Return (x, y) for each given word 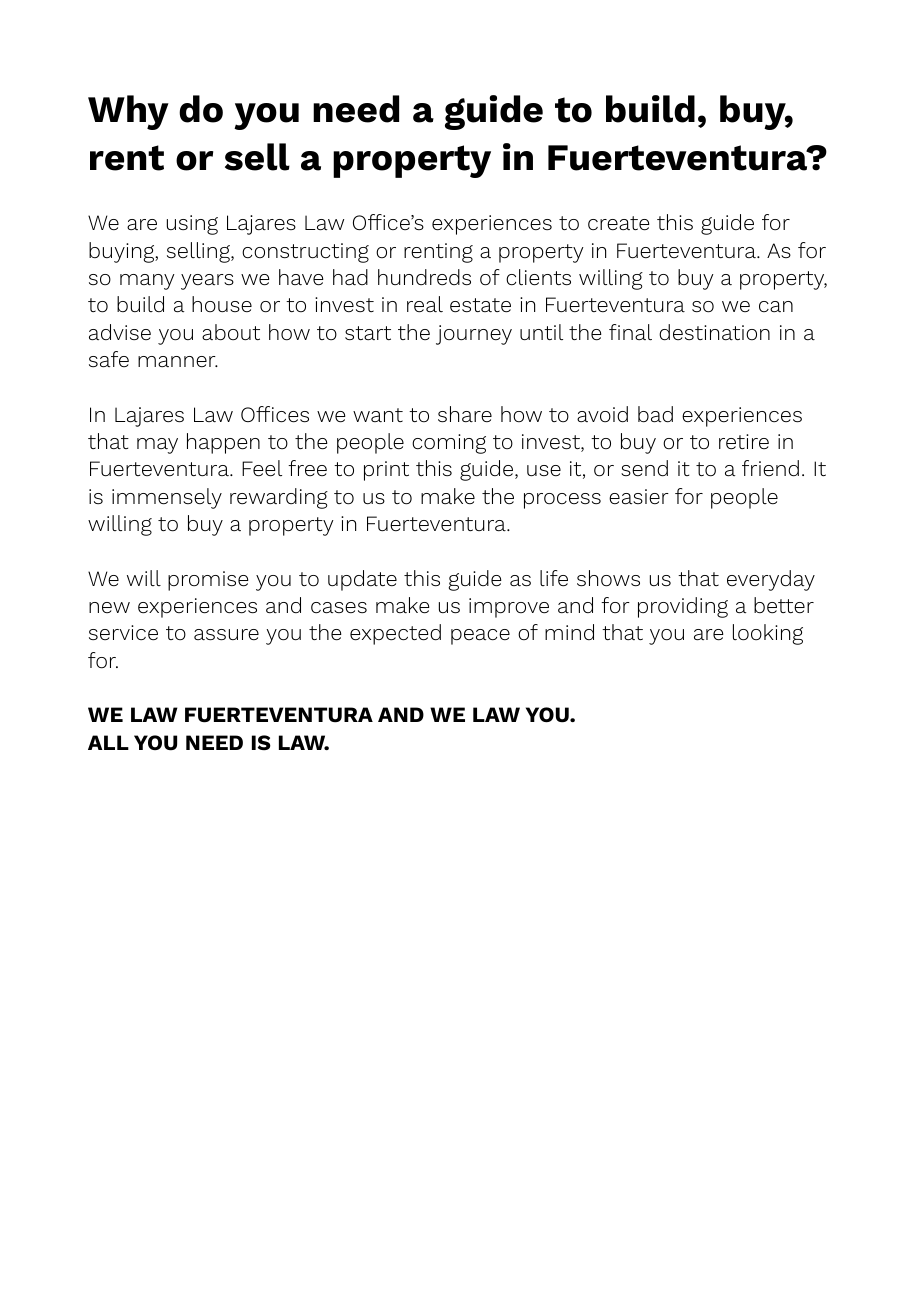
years (207, 282)
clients (538, 277)
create (619, 223)
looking (768, 634)
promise (208, 581)
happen (223, 443)
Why (128, 112)
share (465, 414)
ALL (108, 742)
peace (480, 637)
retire (744, 442)
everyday (771, 580)
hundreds (424, 277)
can (776, 306)
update (362, 580)
